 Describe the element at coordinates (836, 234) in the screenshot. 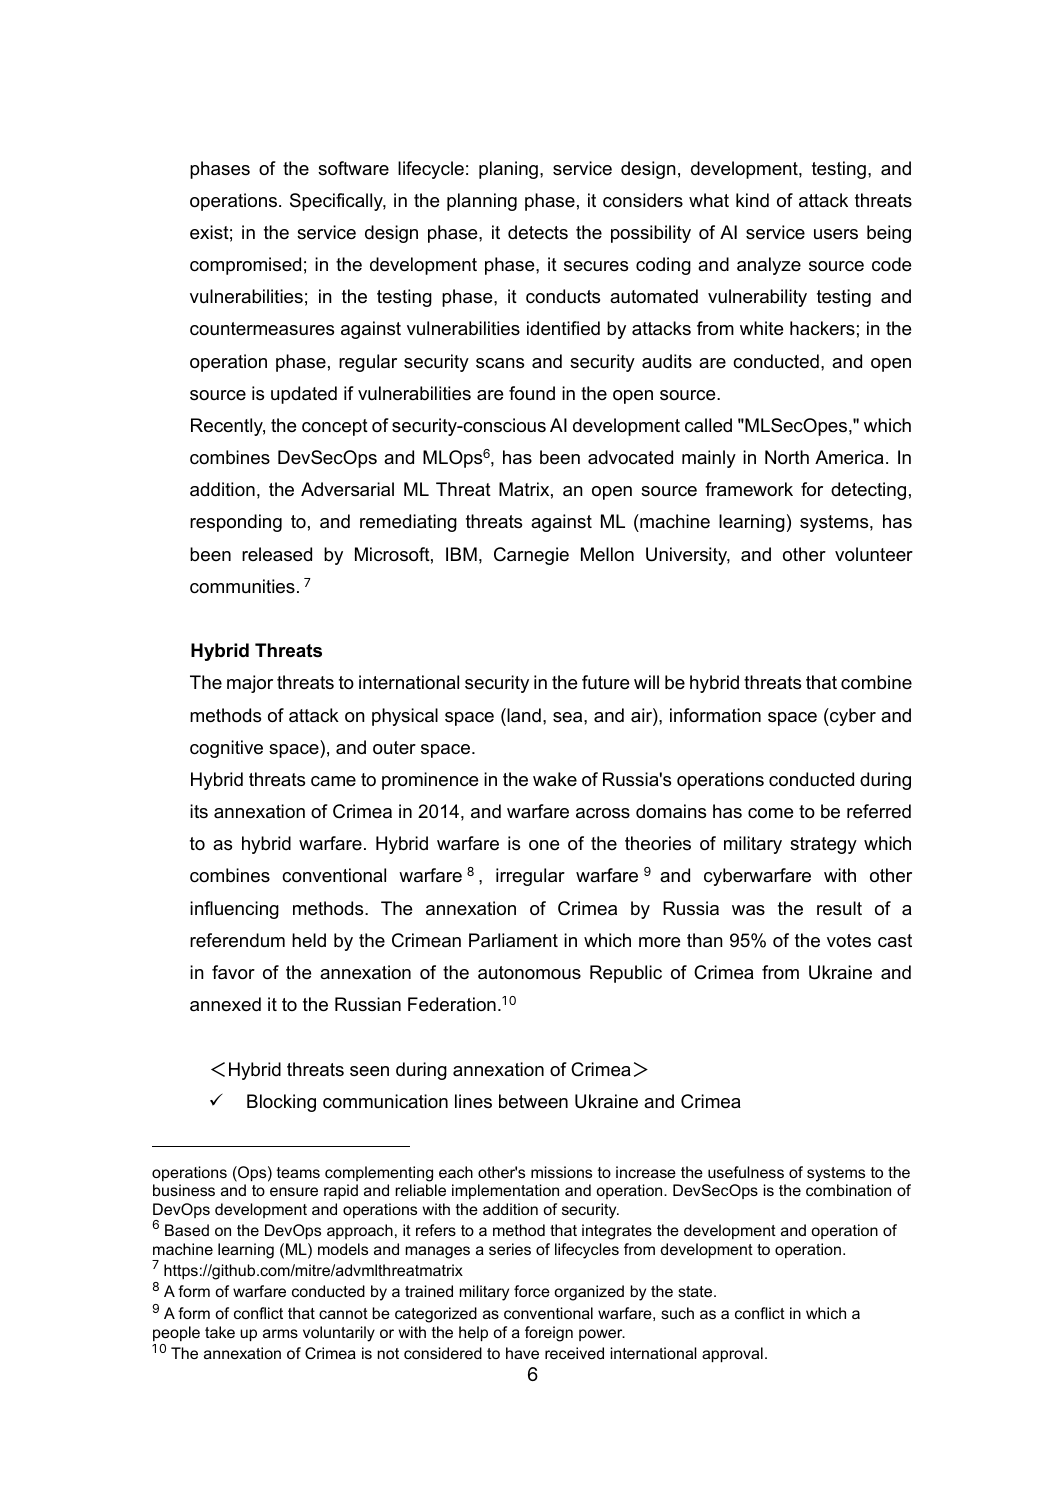

I see `users` at that location.
